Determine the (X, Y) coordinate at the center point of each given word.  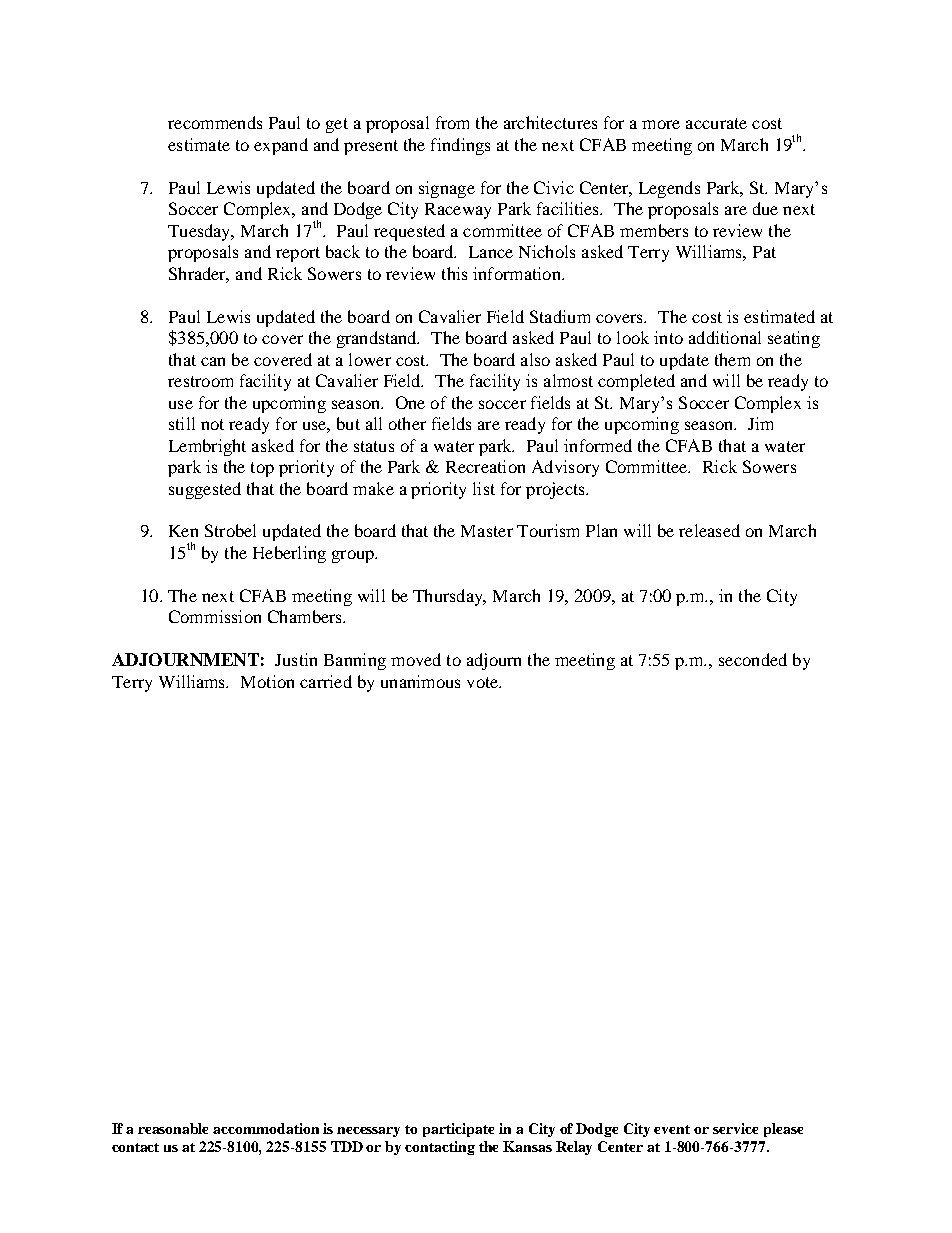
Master (487, 531)
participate (458, 1130)
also (535, 359)
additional (725, 337)
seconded (753, 659)
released (709, 530)
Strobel (230, 530)
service (735, 1128)
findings (460, 146)
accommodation (266, 1128)
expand (281, 146)
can (213, 361)
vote (484, 682)
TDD (347, 1146)
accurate (716, 123)
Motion (267, 681)
